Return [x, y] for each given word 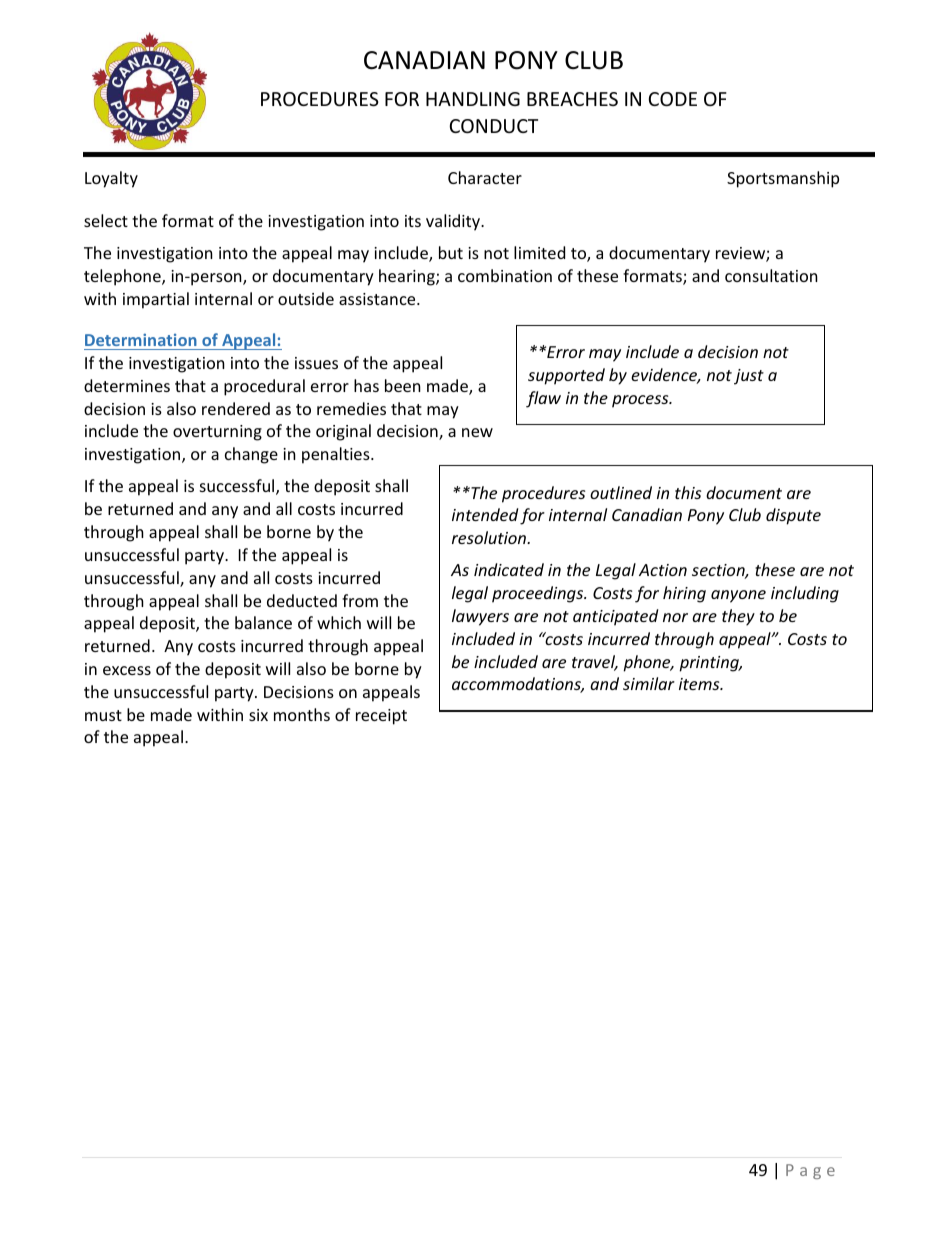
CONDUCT [494, 126]
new [477, 432]
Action [663, 570]
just [749, 377]
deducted [302, 600]
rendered [236, 408]
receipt [381, 717]
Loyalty [111, 179]
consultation [771, 275]
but [451, 252]
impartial [156, 300]
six [258, 715]
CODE [673, 99]
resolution [490, 537]
